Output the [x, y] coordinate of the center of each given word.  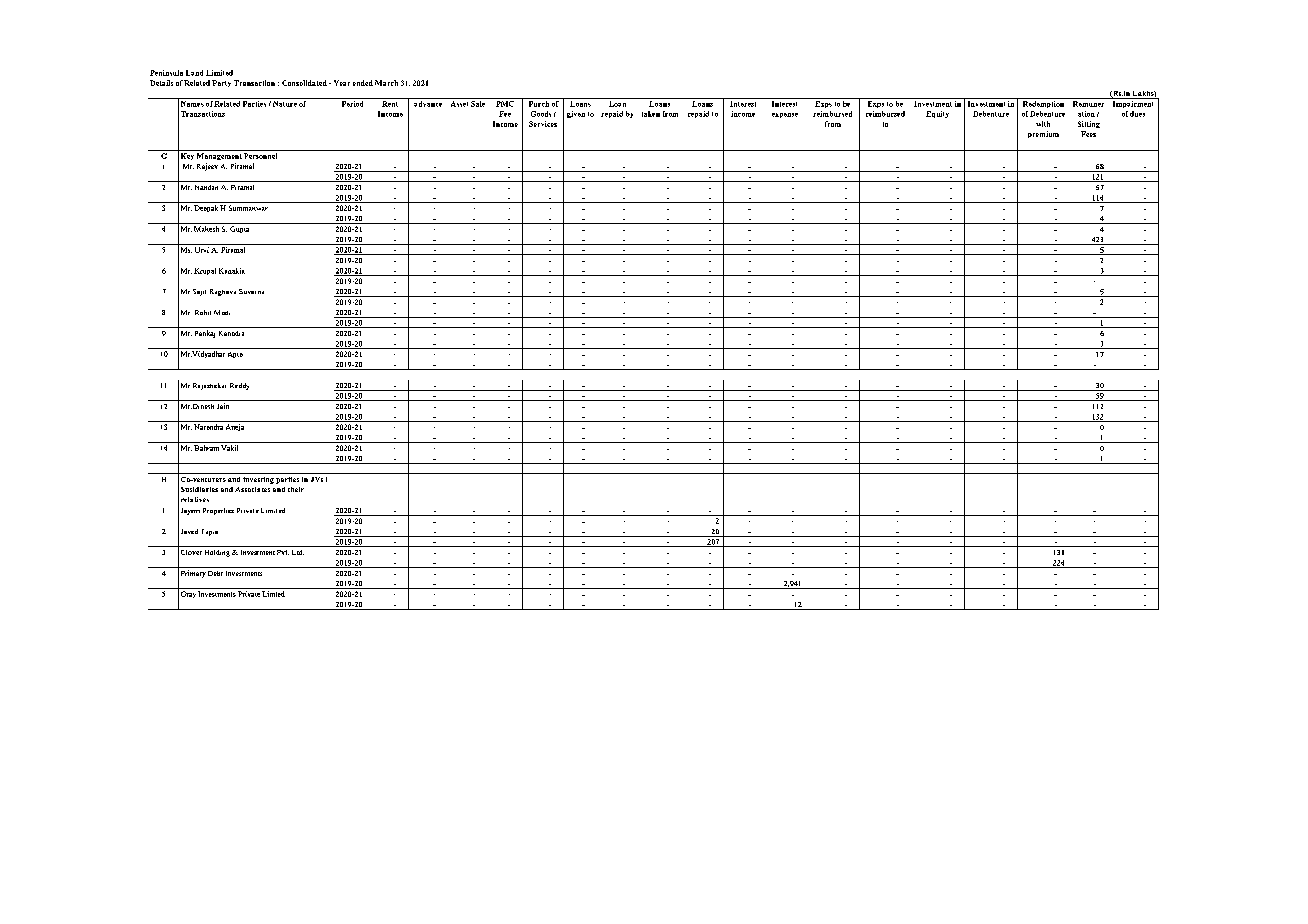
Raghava [223, 292]
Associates [252, 489]
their [296, 489]
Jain [223, 406]
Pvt [283, 552]
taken [651, 114]
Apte [235, 355]
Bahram [206, 448]
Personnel [260, 156]
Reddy [239, 386]
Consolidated [304, 83]
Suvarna [251, 291]
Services [543, 124]
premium [1043, 134]
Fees [1088, 134]
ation [1086, 114]
